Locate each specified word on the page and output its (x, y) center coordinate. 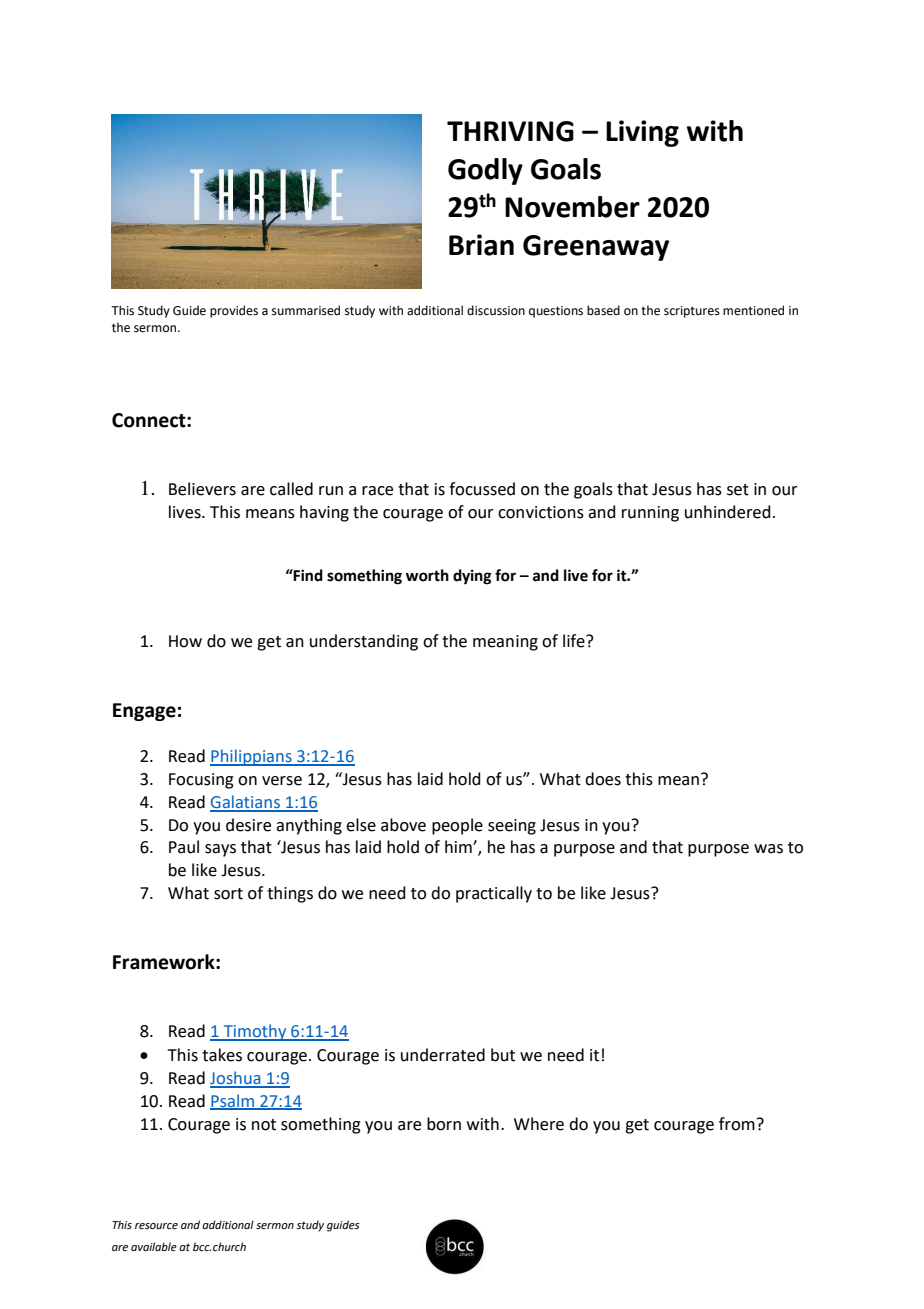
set (738, 490)
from (737, 1124)
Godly (485, 171)
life (575, 641)
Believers (202, 489)
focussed (482, 489)
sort (228, 894)
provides (234, 311)
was (768, 849)
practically (494, 894)
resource (156, 1226)
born (444, 1124)
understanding (364, 642)
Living (642, 133)
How (185, 641)
